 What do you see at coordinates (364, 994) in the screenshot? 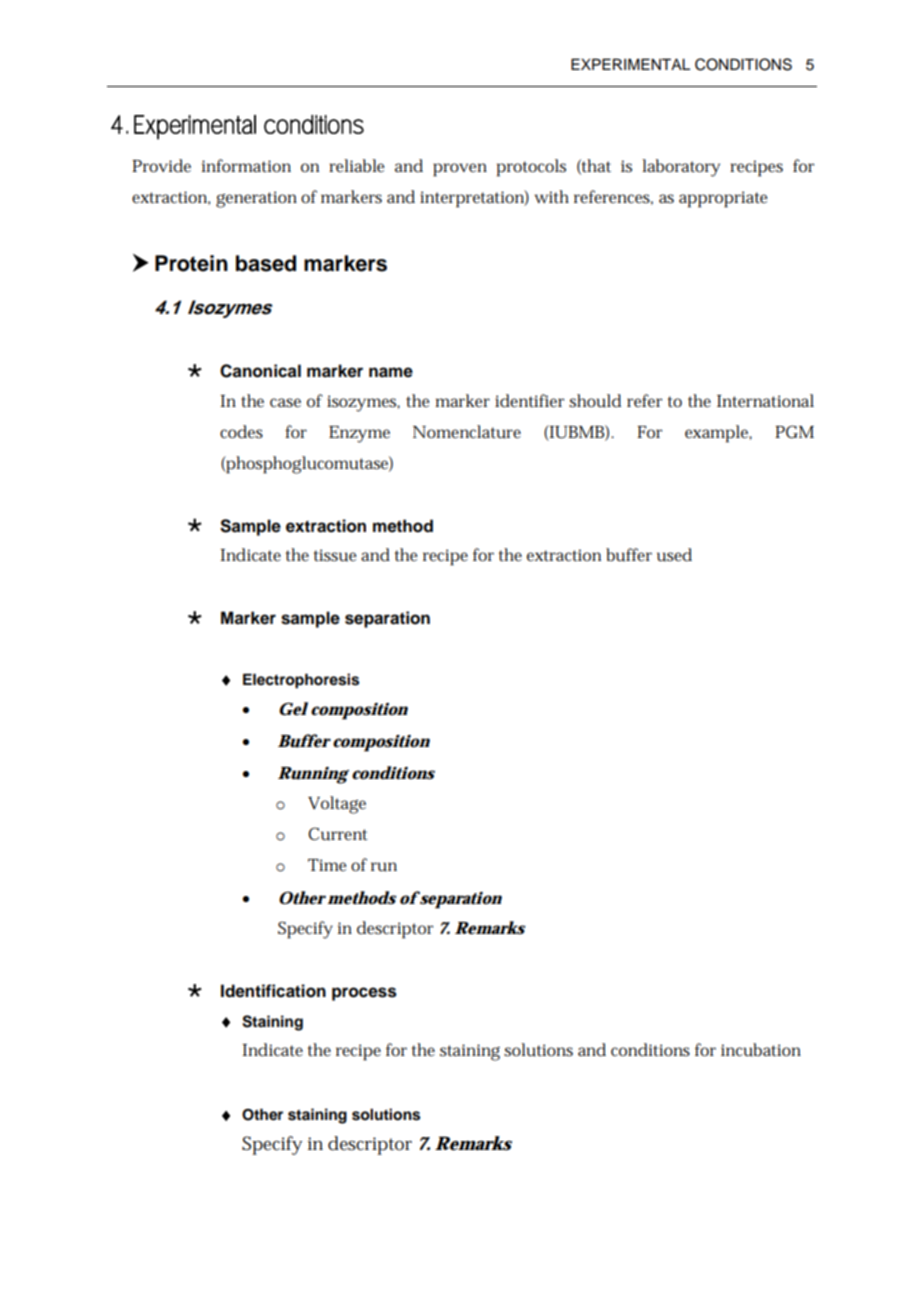
I see `process` at bounding box center [364, 994].
